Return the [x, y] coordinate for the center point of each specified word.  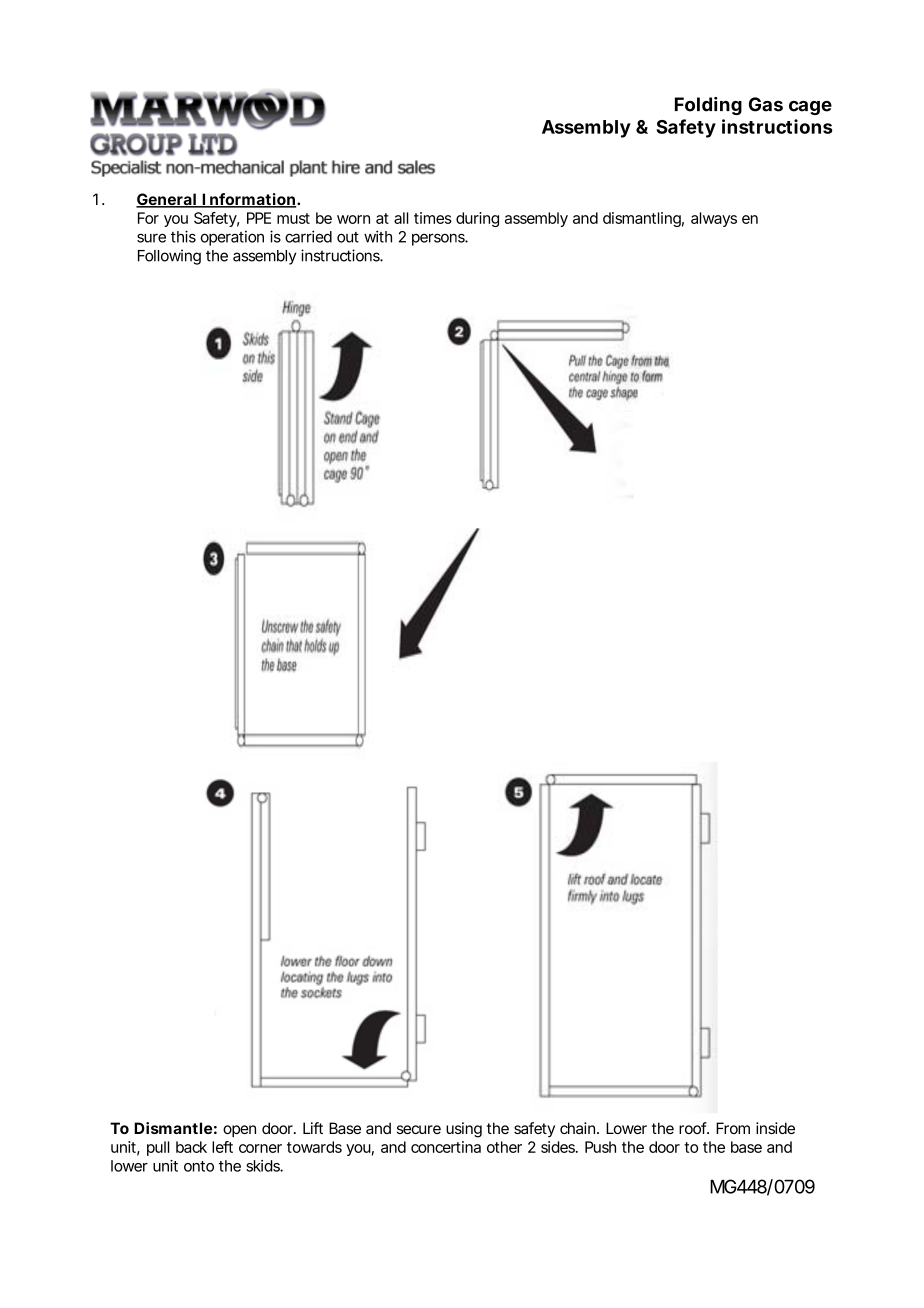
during [477, 219]
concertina [446, 1147]
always [714, 219]
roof [694, 1128]
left [222, 1147]
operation [232, 238]
